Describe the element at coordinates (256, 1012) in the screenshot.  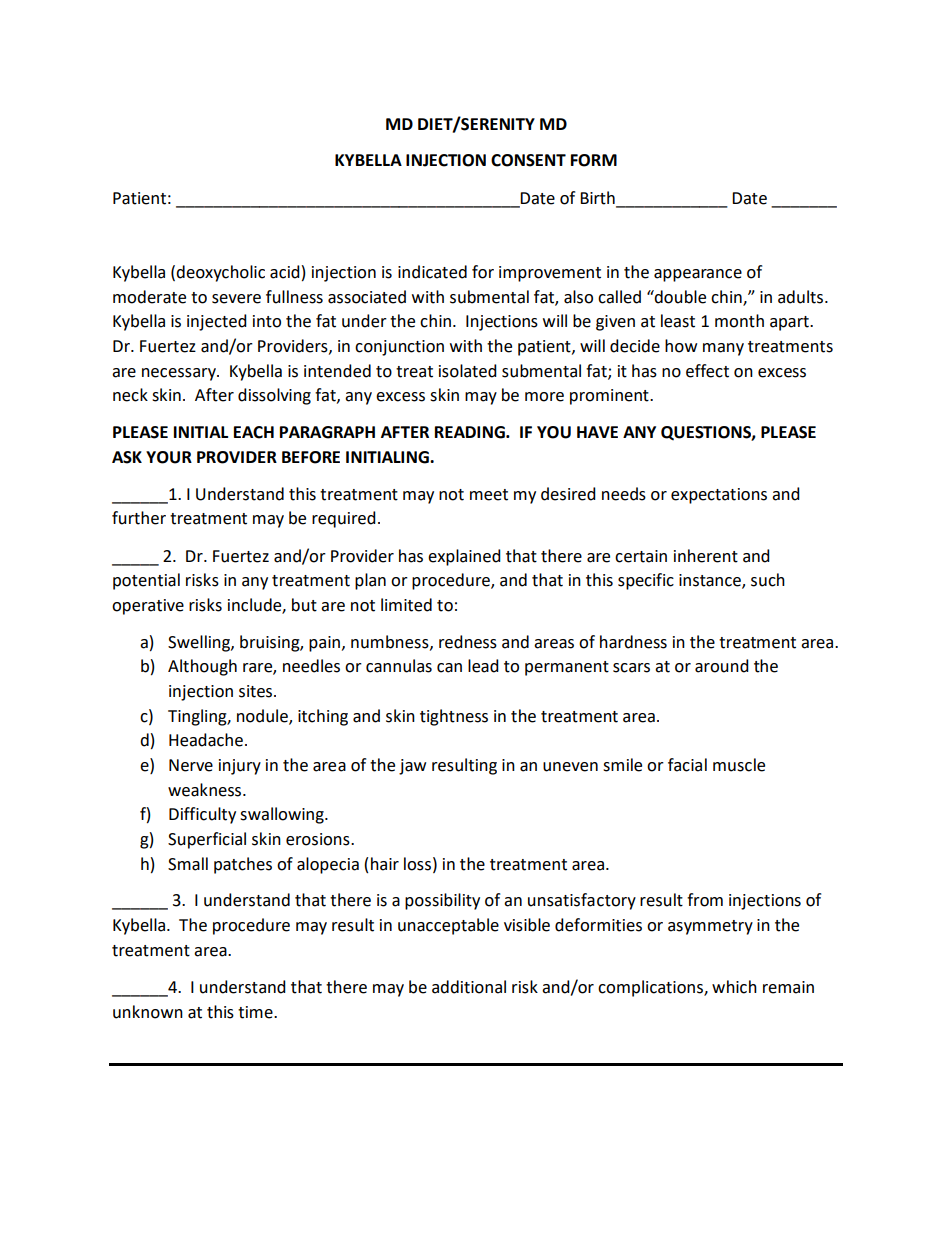
I see `time` at that location.
